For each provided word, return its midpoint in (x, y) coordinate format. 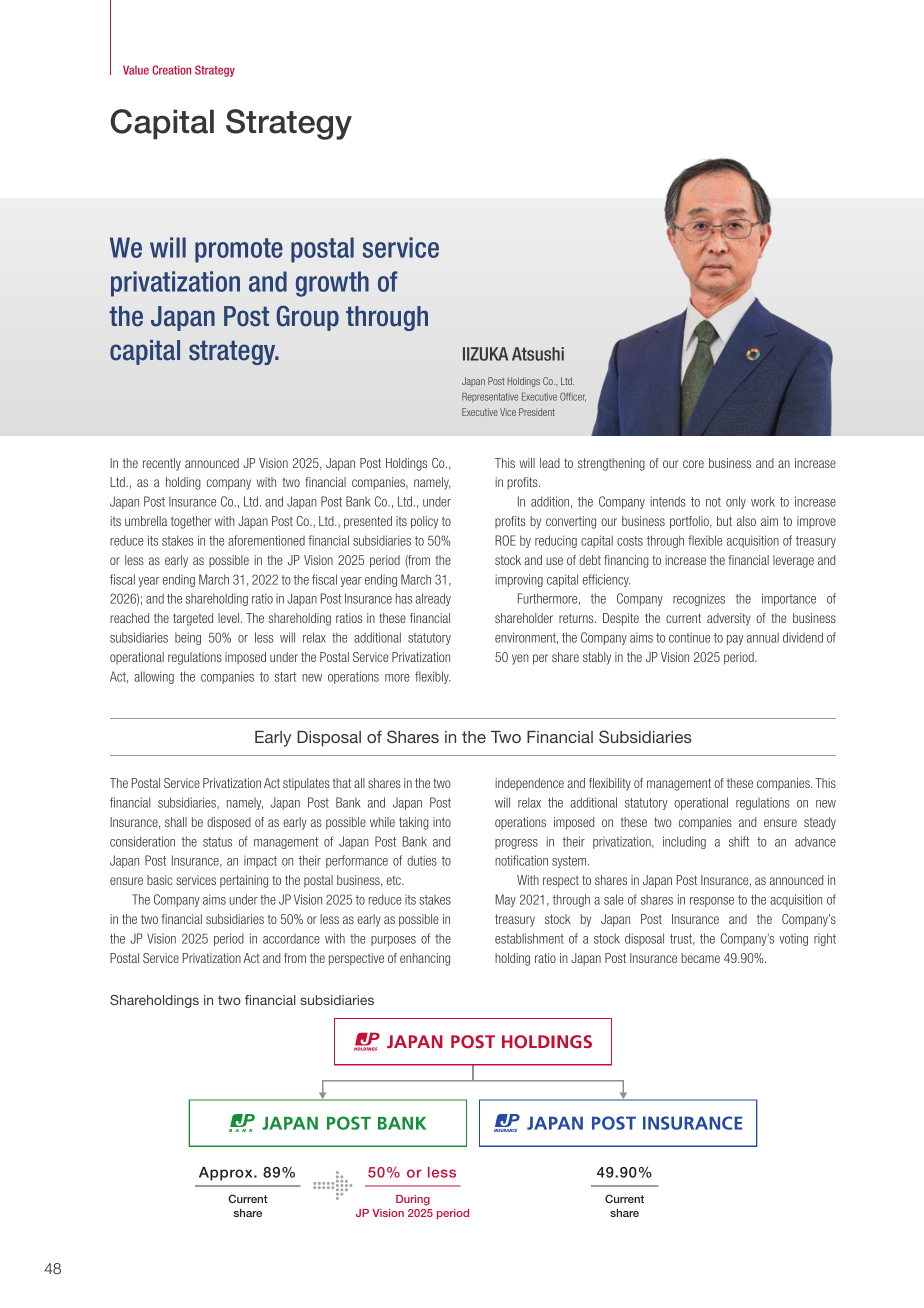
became (700, 958)
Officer (573, 397)
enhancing (425, 959)
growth (332, 284)
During (413, 1200)
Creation (171, 70)
